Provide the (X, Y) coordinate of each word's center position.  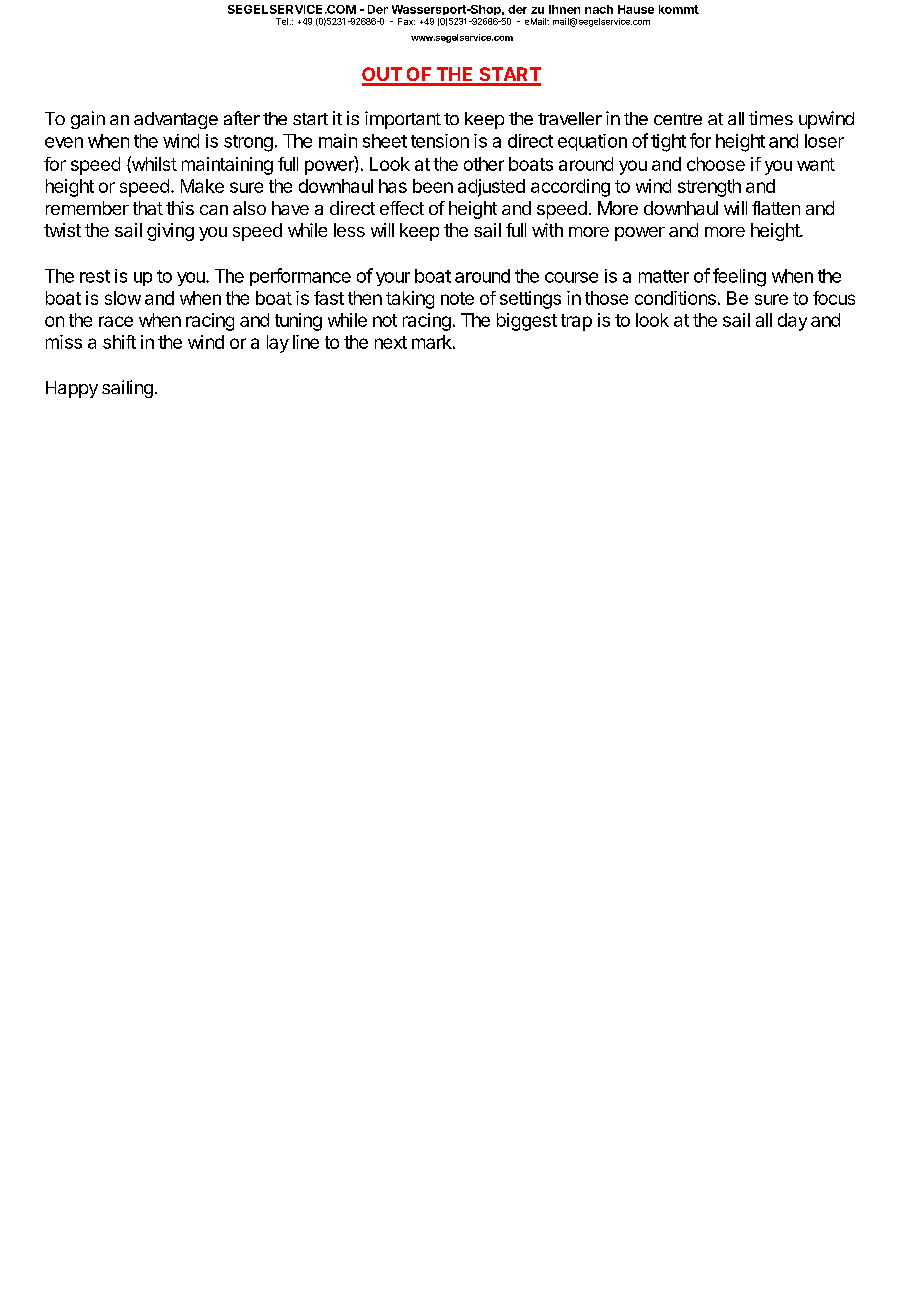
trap (576, 322)
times (771, 118)
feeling (739, 277)
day (792, 322)
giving (170, 232)
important (403, 120)
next (391, 342)
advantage (176, 120)
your (393, 279)
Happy (72, 389)
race (116, 321)
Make (202, 186)
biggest (527, 322)
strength (709, 188)
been (433, 186)
